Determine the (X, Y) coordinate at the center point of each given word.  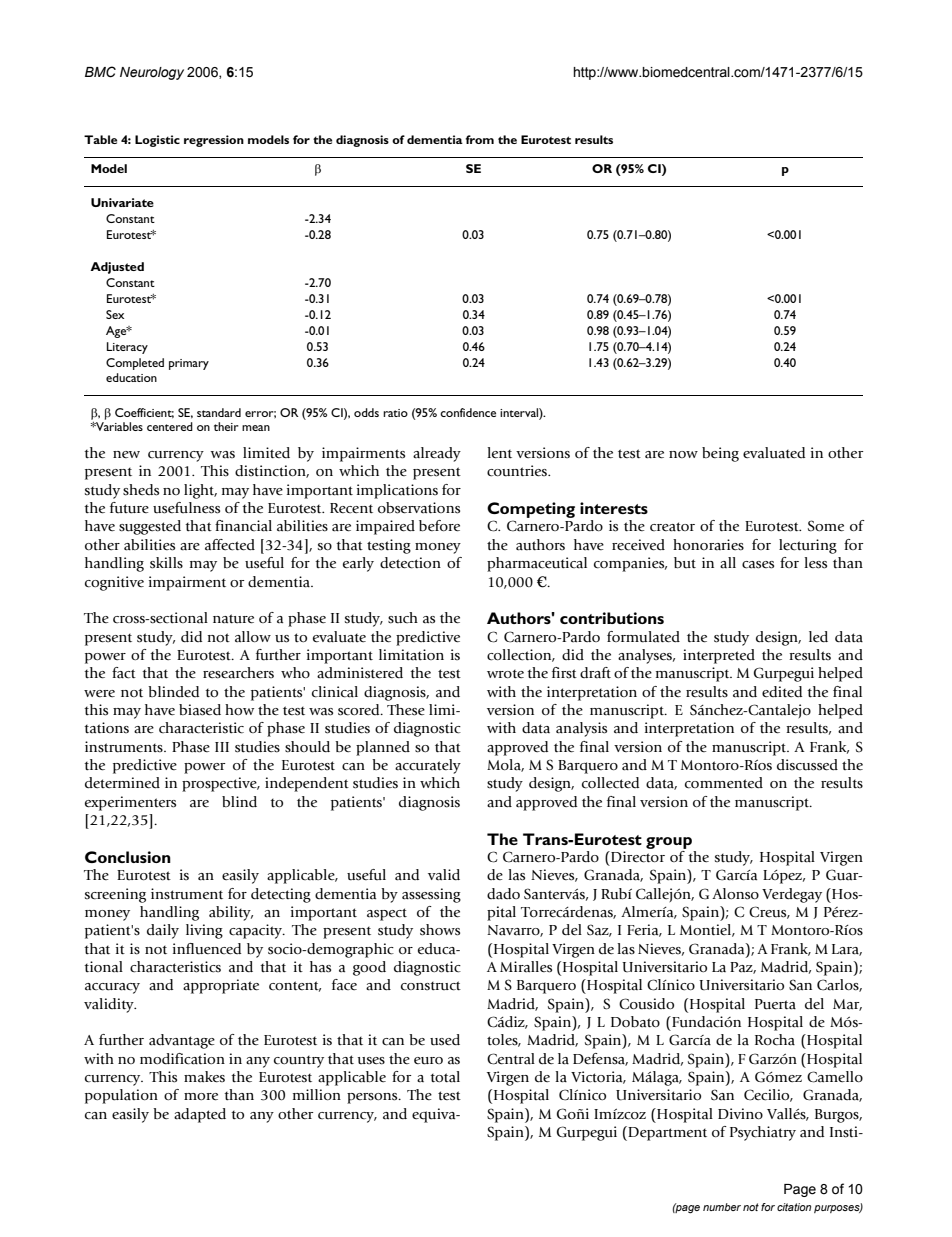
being (720, 454)
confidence (468, 412)
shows (440, 930)
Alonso (735, 894)
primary (189, 364)
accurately (428, 766)
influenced (207, 949)
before (439, 526)
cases (758, 565)
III (222, 747)
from (480, 139)
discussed (807, 765)
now (683, 454)
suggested (150, 527)
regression (214, 141)
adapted (200, 1115)
